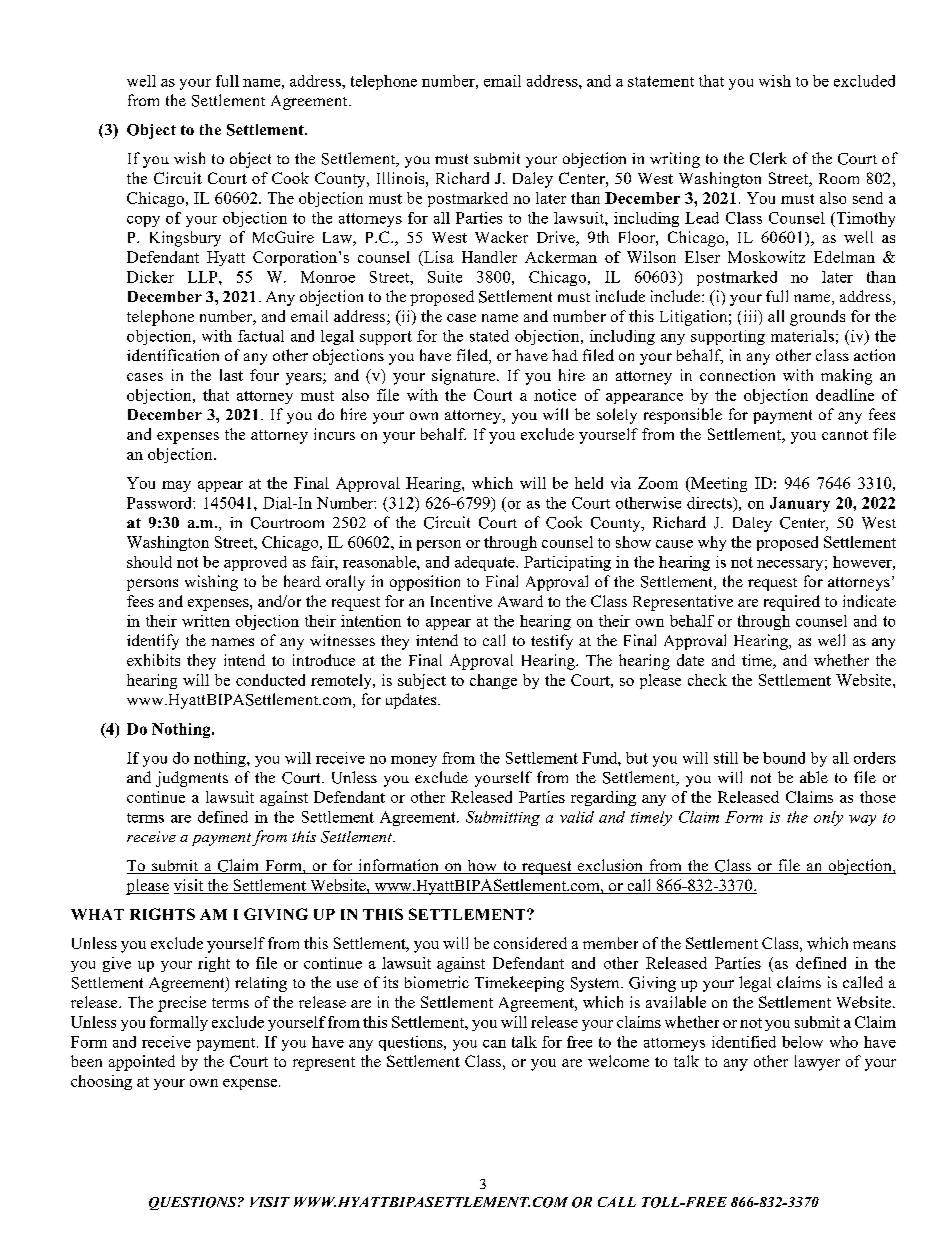 This screenshot has height=1233, width=952. I want to click on copy, so click(143, 221).
